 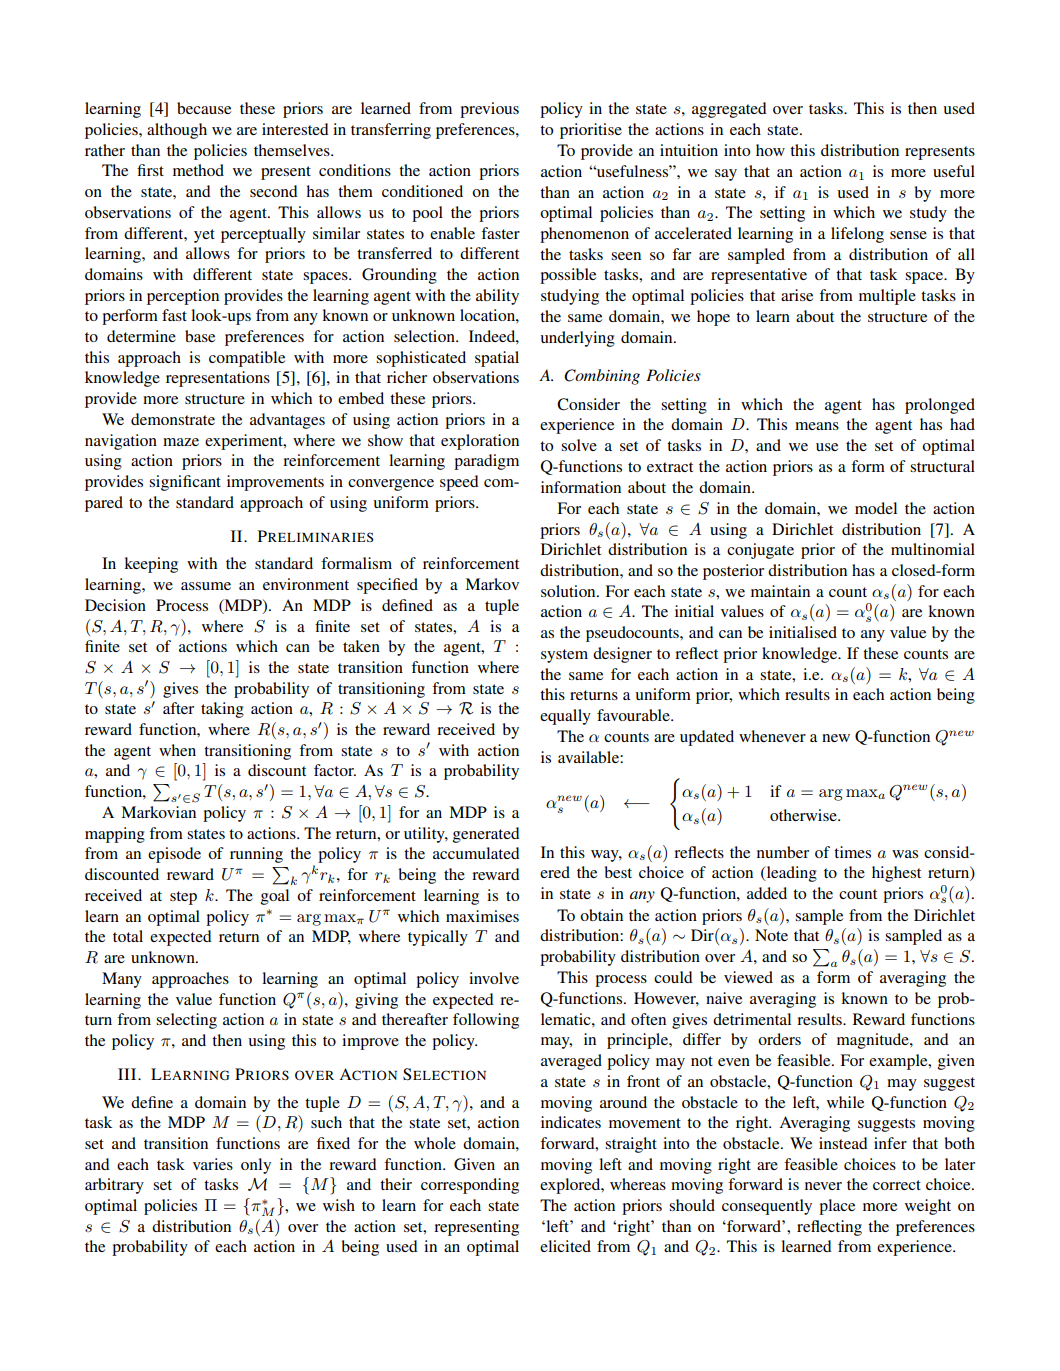 I want to click on aggregated, so click(x=729, y=110).
